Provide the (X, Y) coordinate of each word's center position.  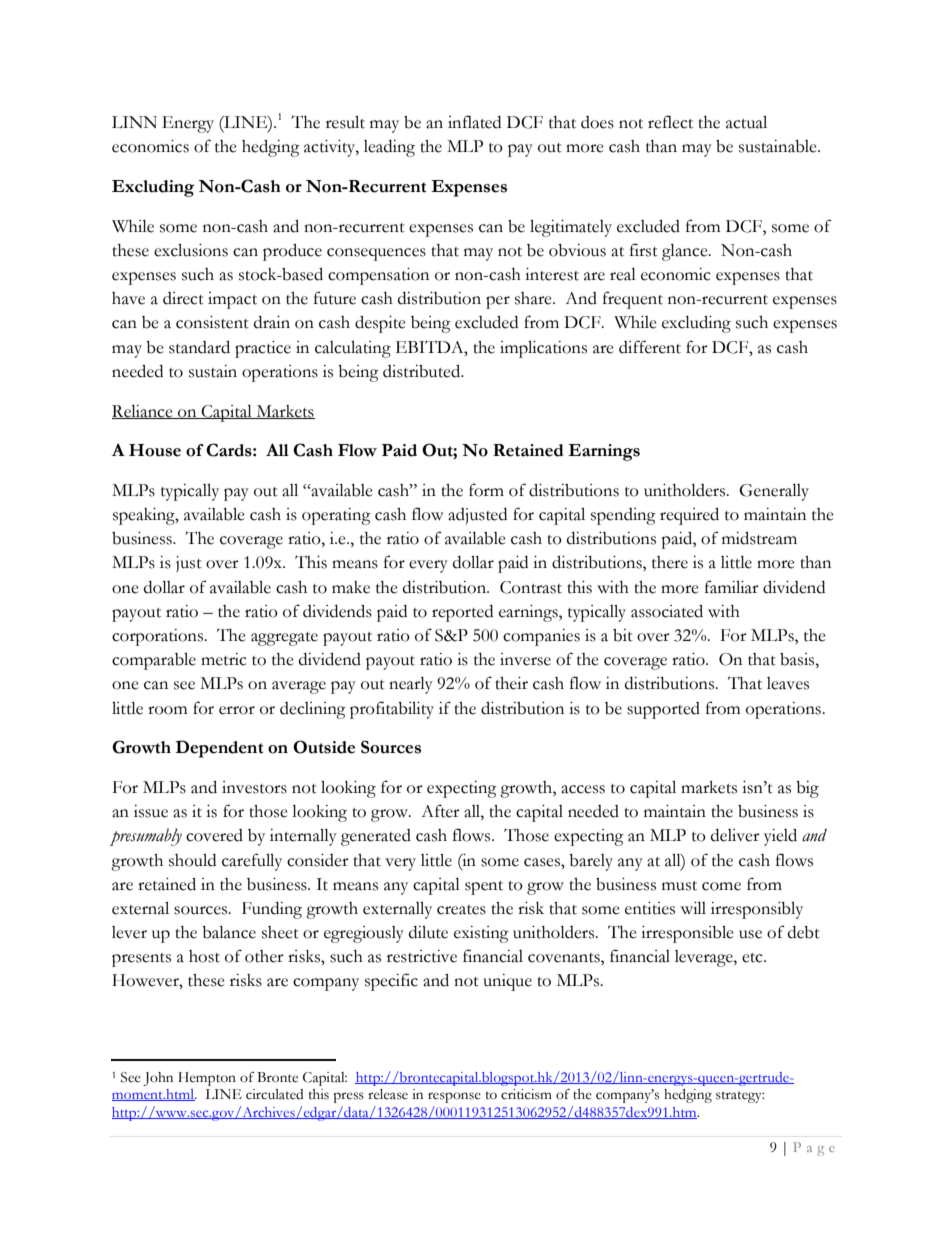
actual (746, 122)
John (158, 1079)
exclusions (191, 250)
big (807, 789)
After (440, 811)
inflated (474, 122)
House (155, 450)
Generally (774, 492)
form (486, 490)
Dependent (219, 749)
